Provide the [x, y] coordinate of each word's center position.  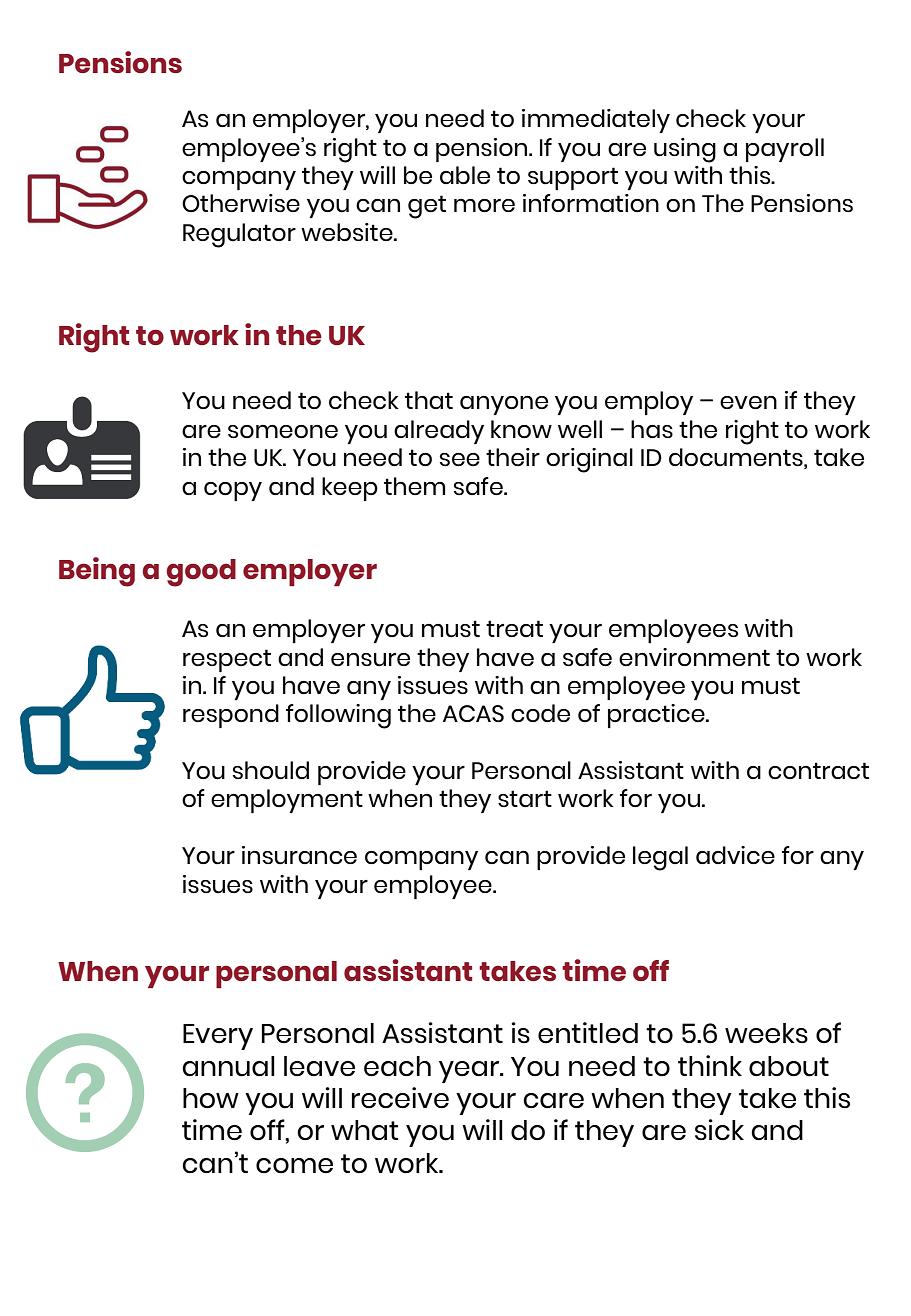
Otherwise [241, 203]
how [211, 1098]
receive [400, 1098]
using [685, 150]
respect [227, 660]
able [465, 175]
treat [514, 628]
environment [694, 657]
